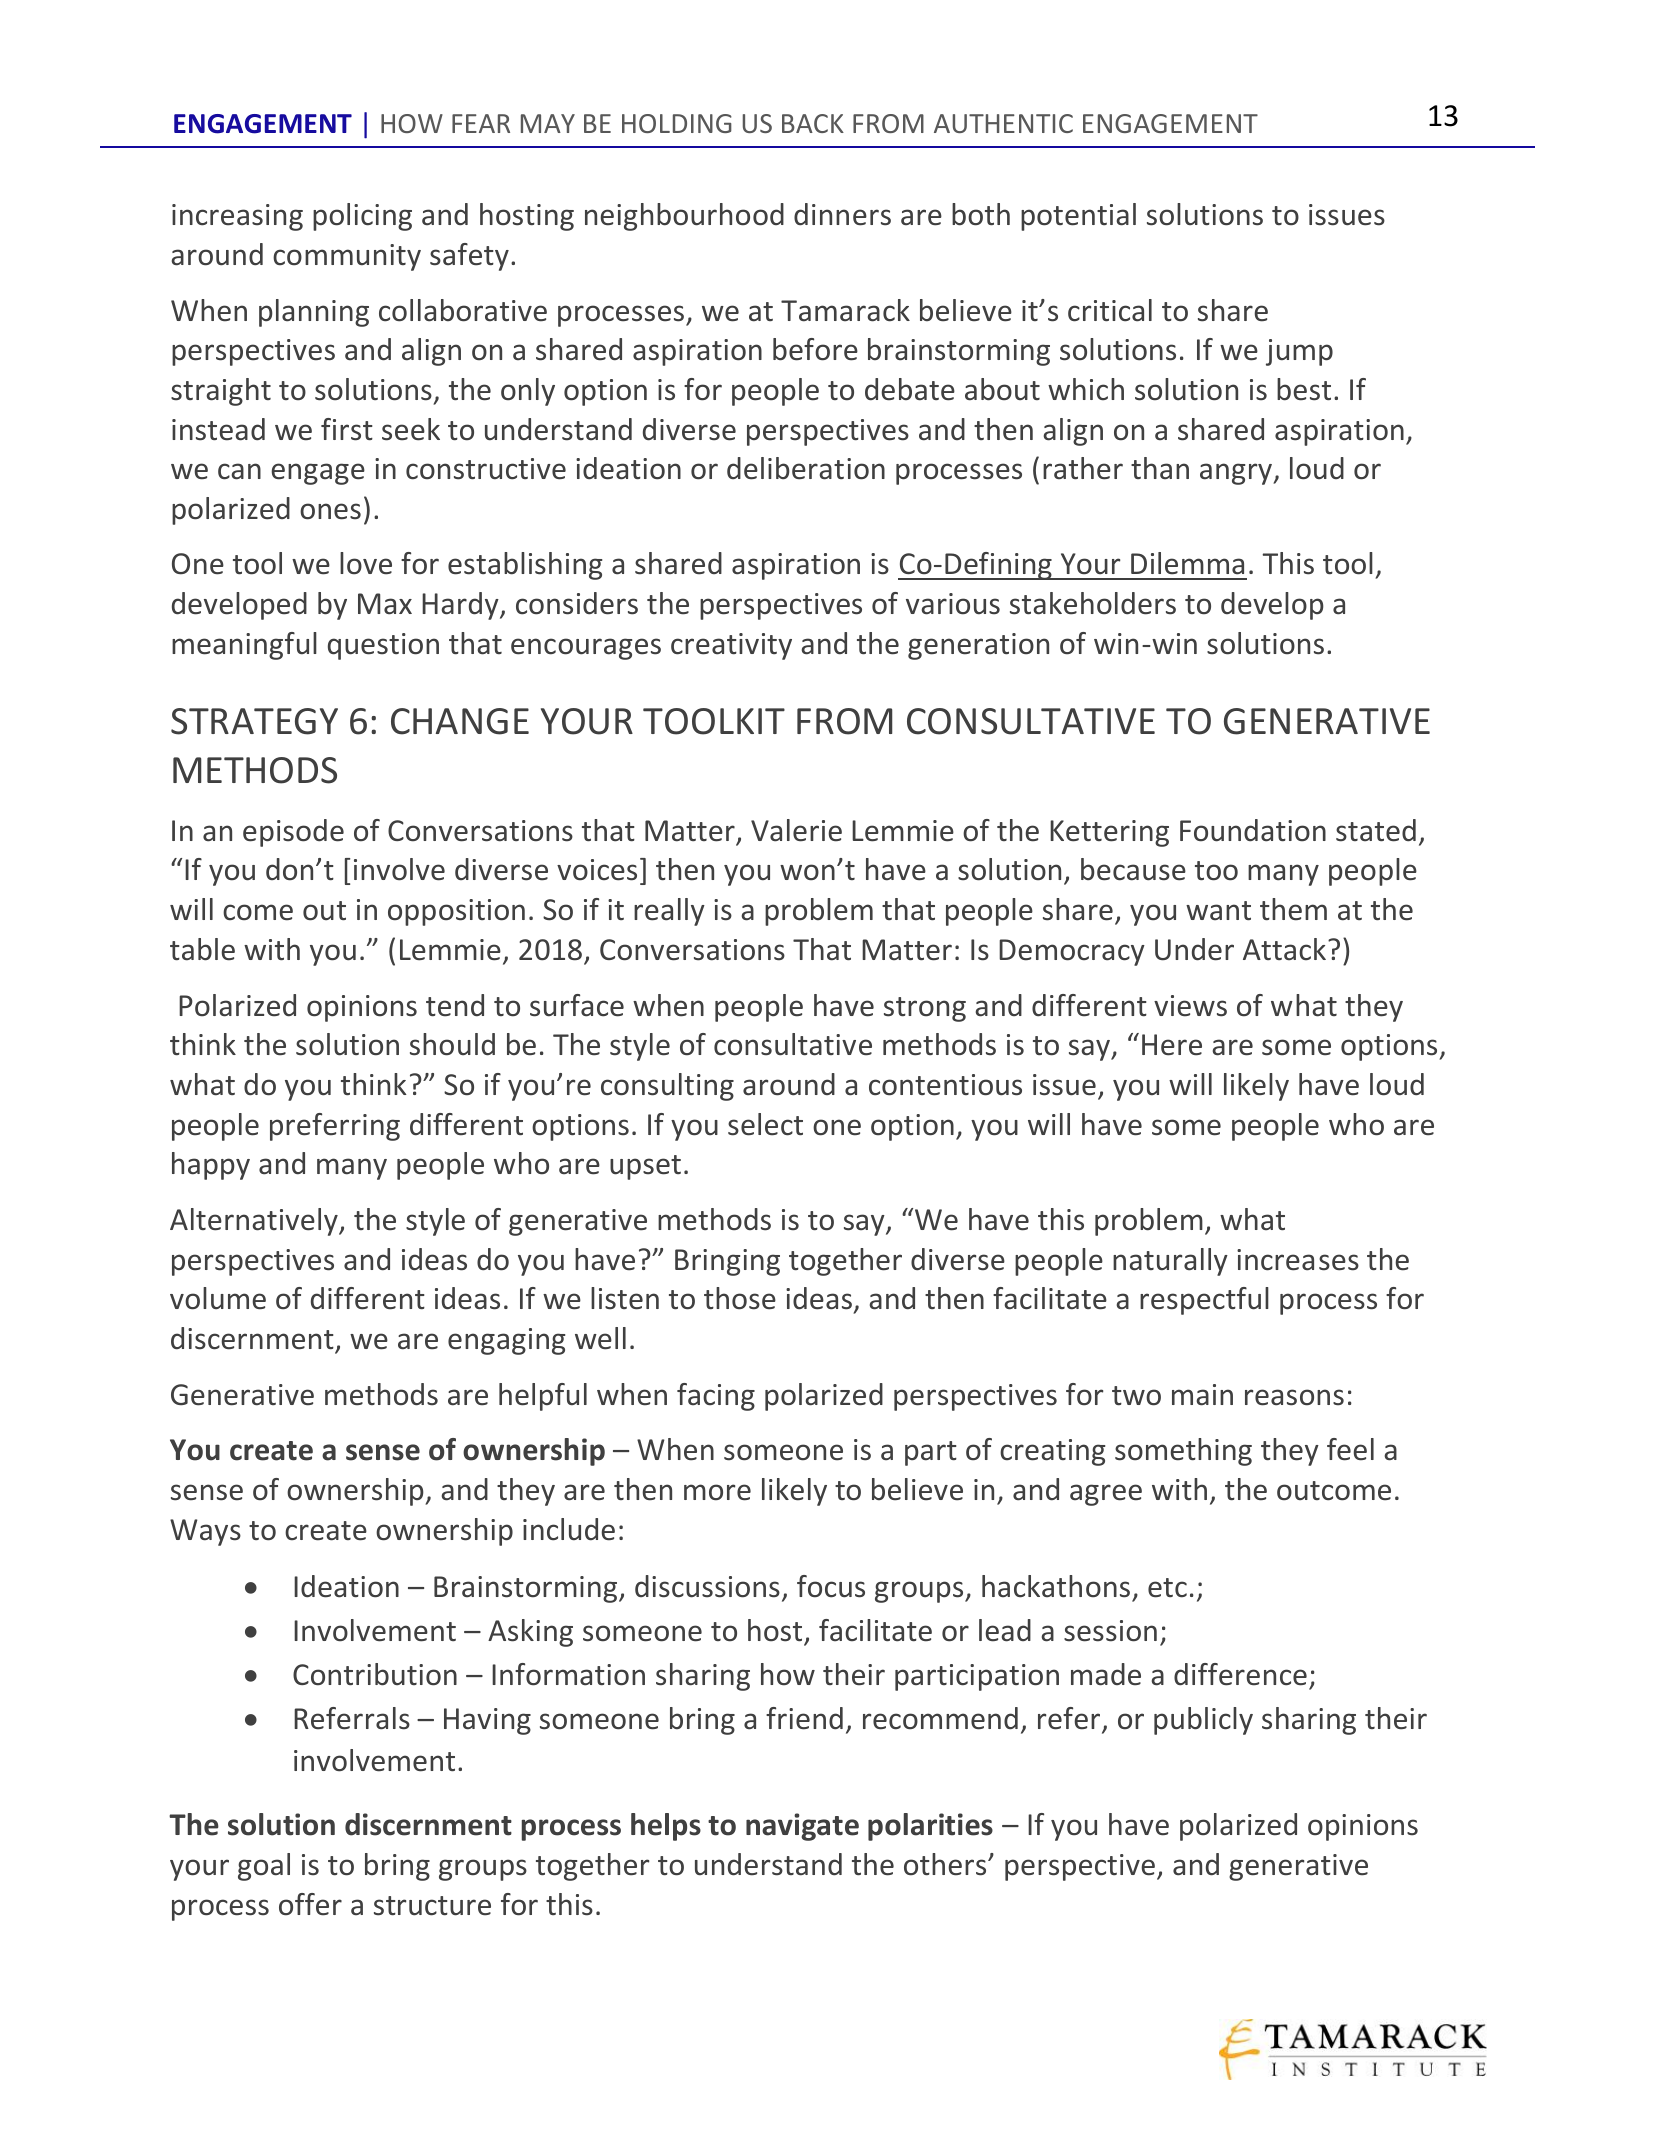 The image size is (1654, 2141). Describe the element at coordinates (1237, 474) in the screenshot. I see `angry` at that location.
